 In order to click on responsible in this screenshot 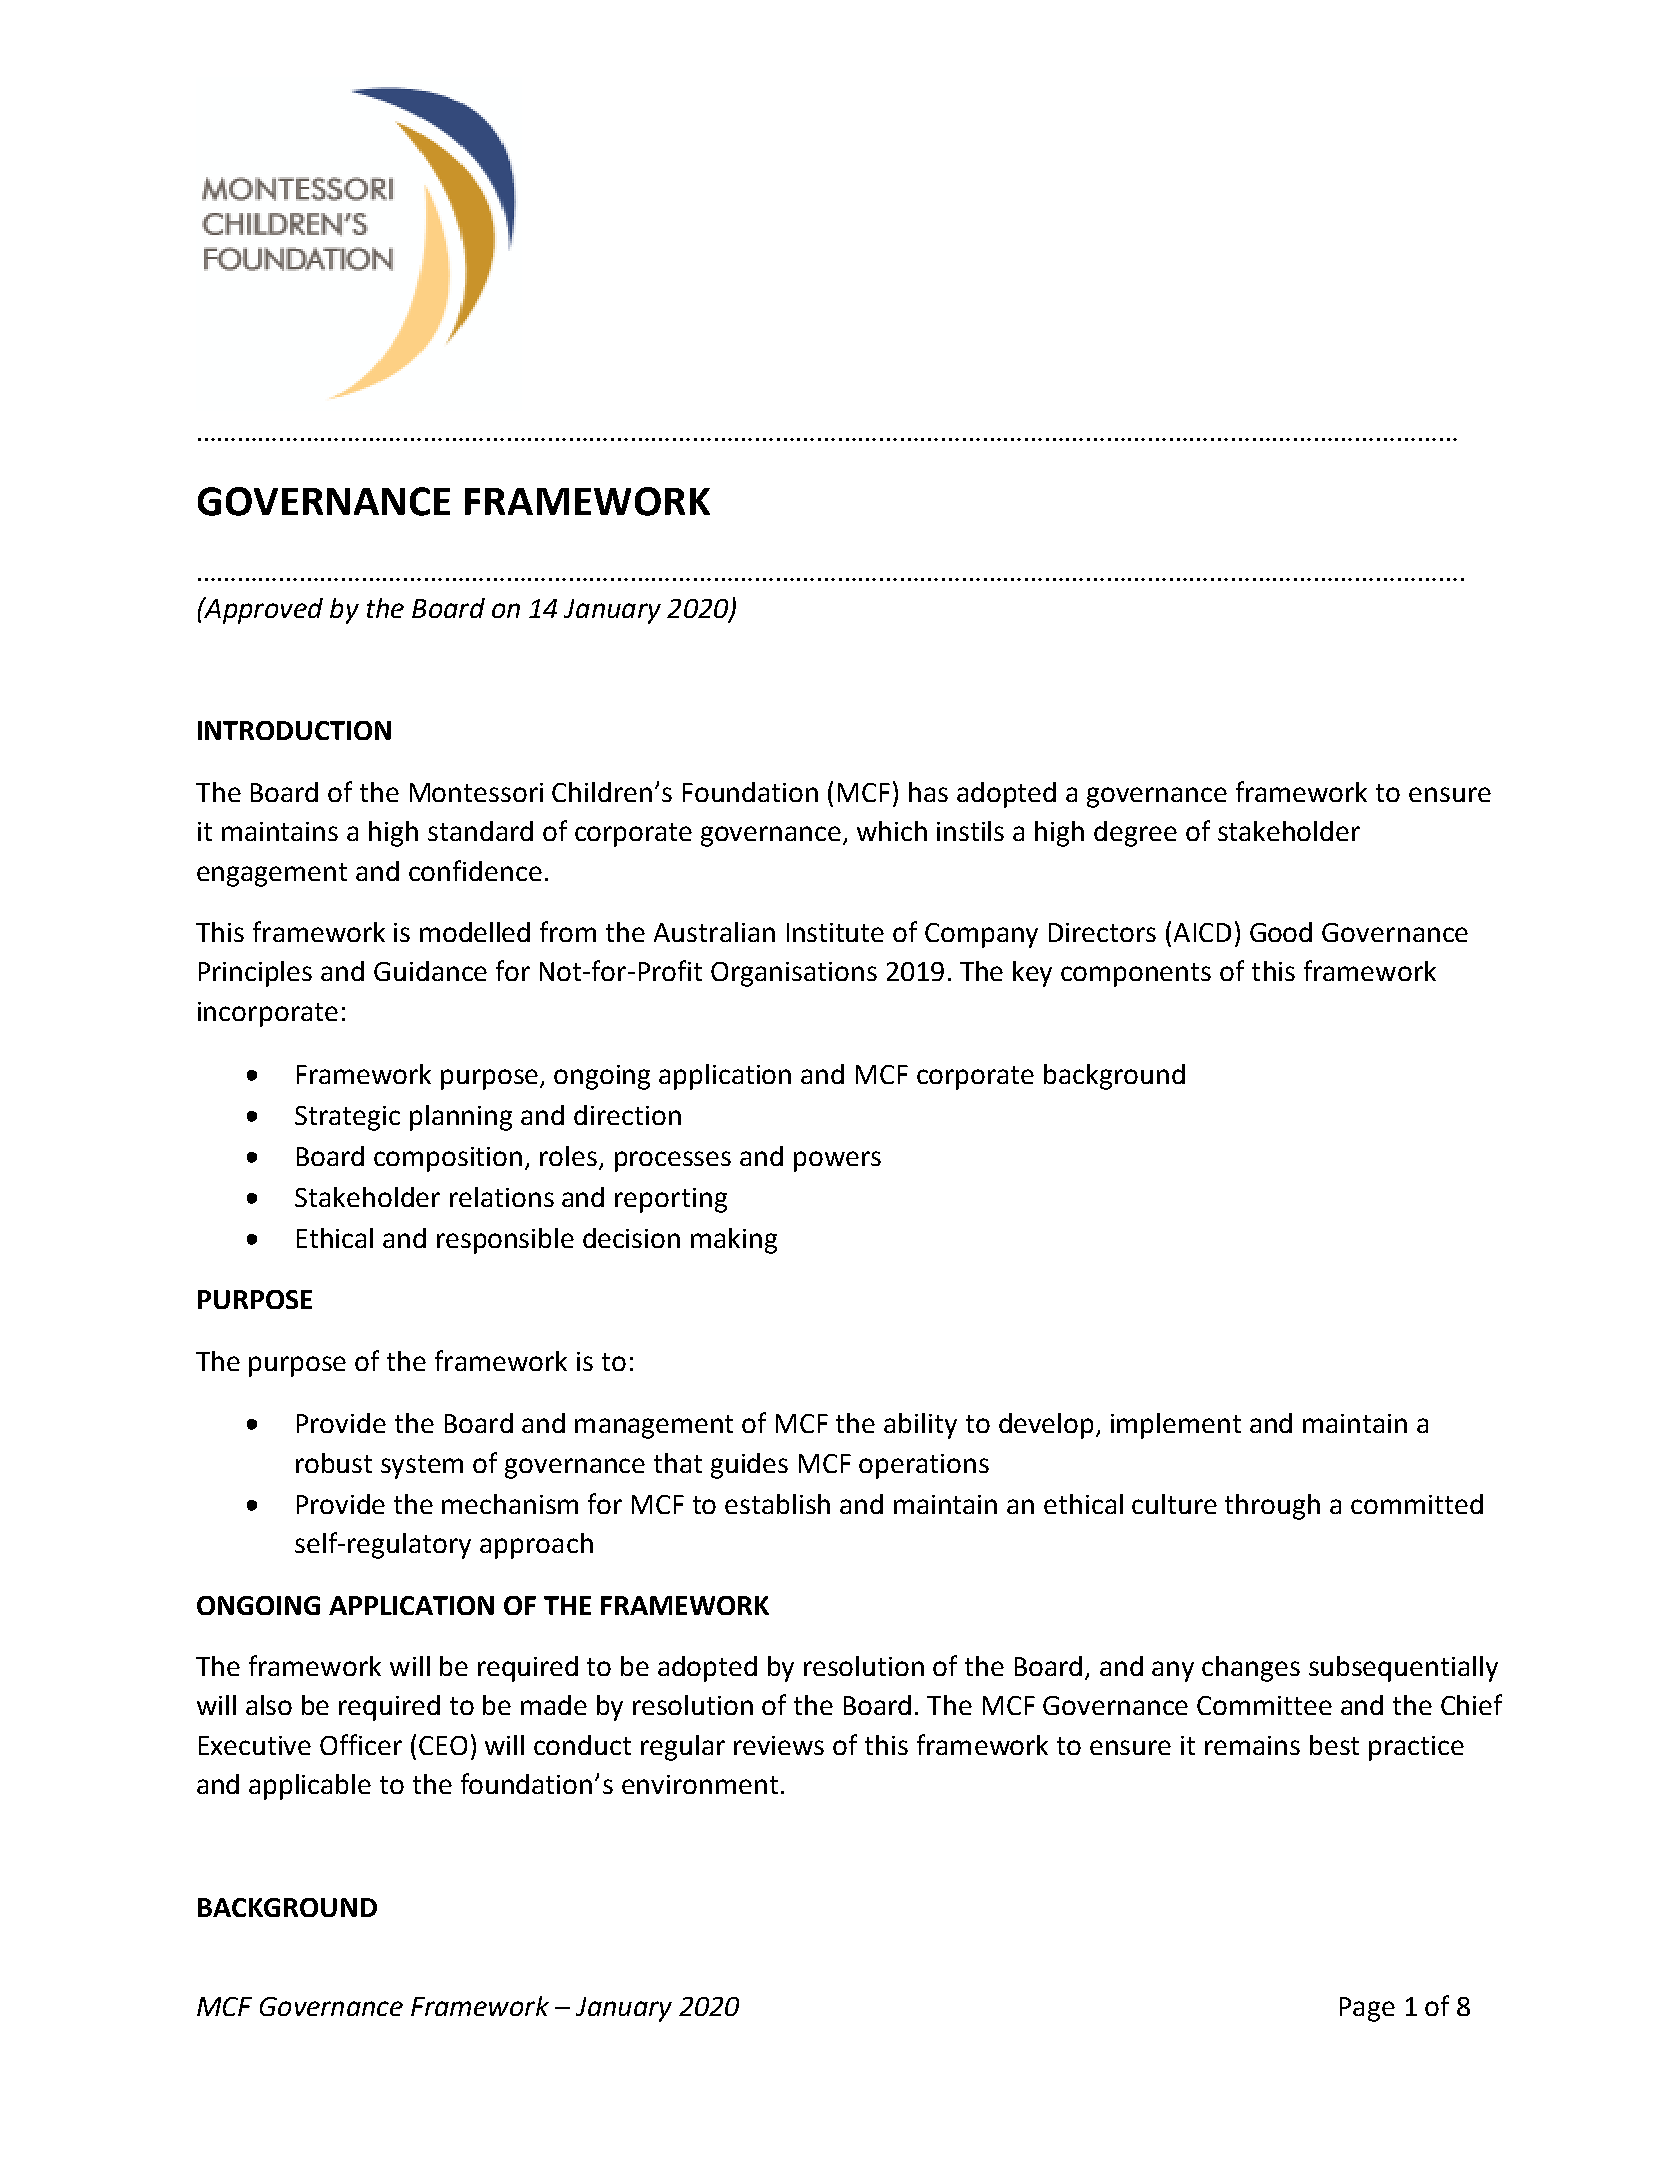, I will do `click(505, 1241)`.
